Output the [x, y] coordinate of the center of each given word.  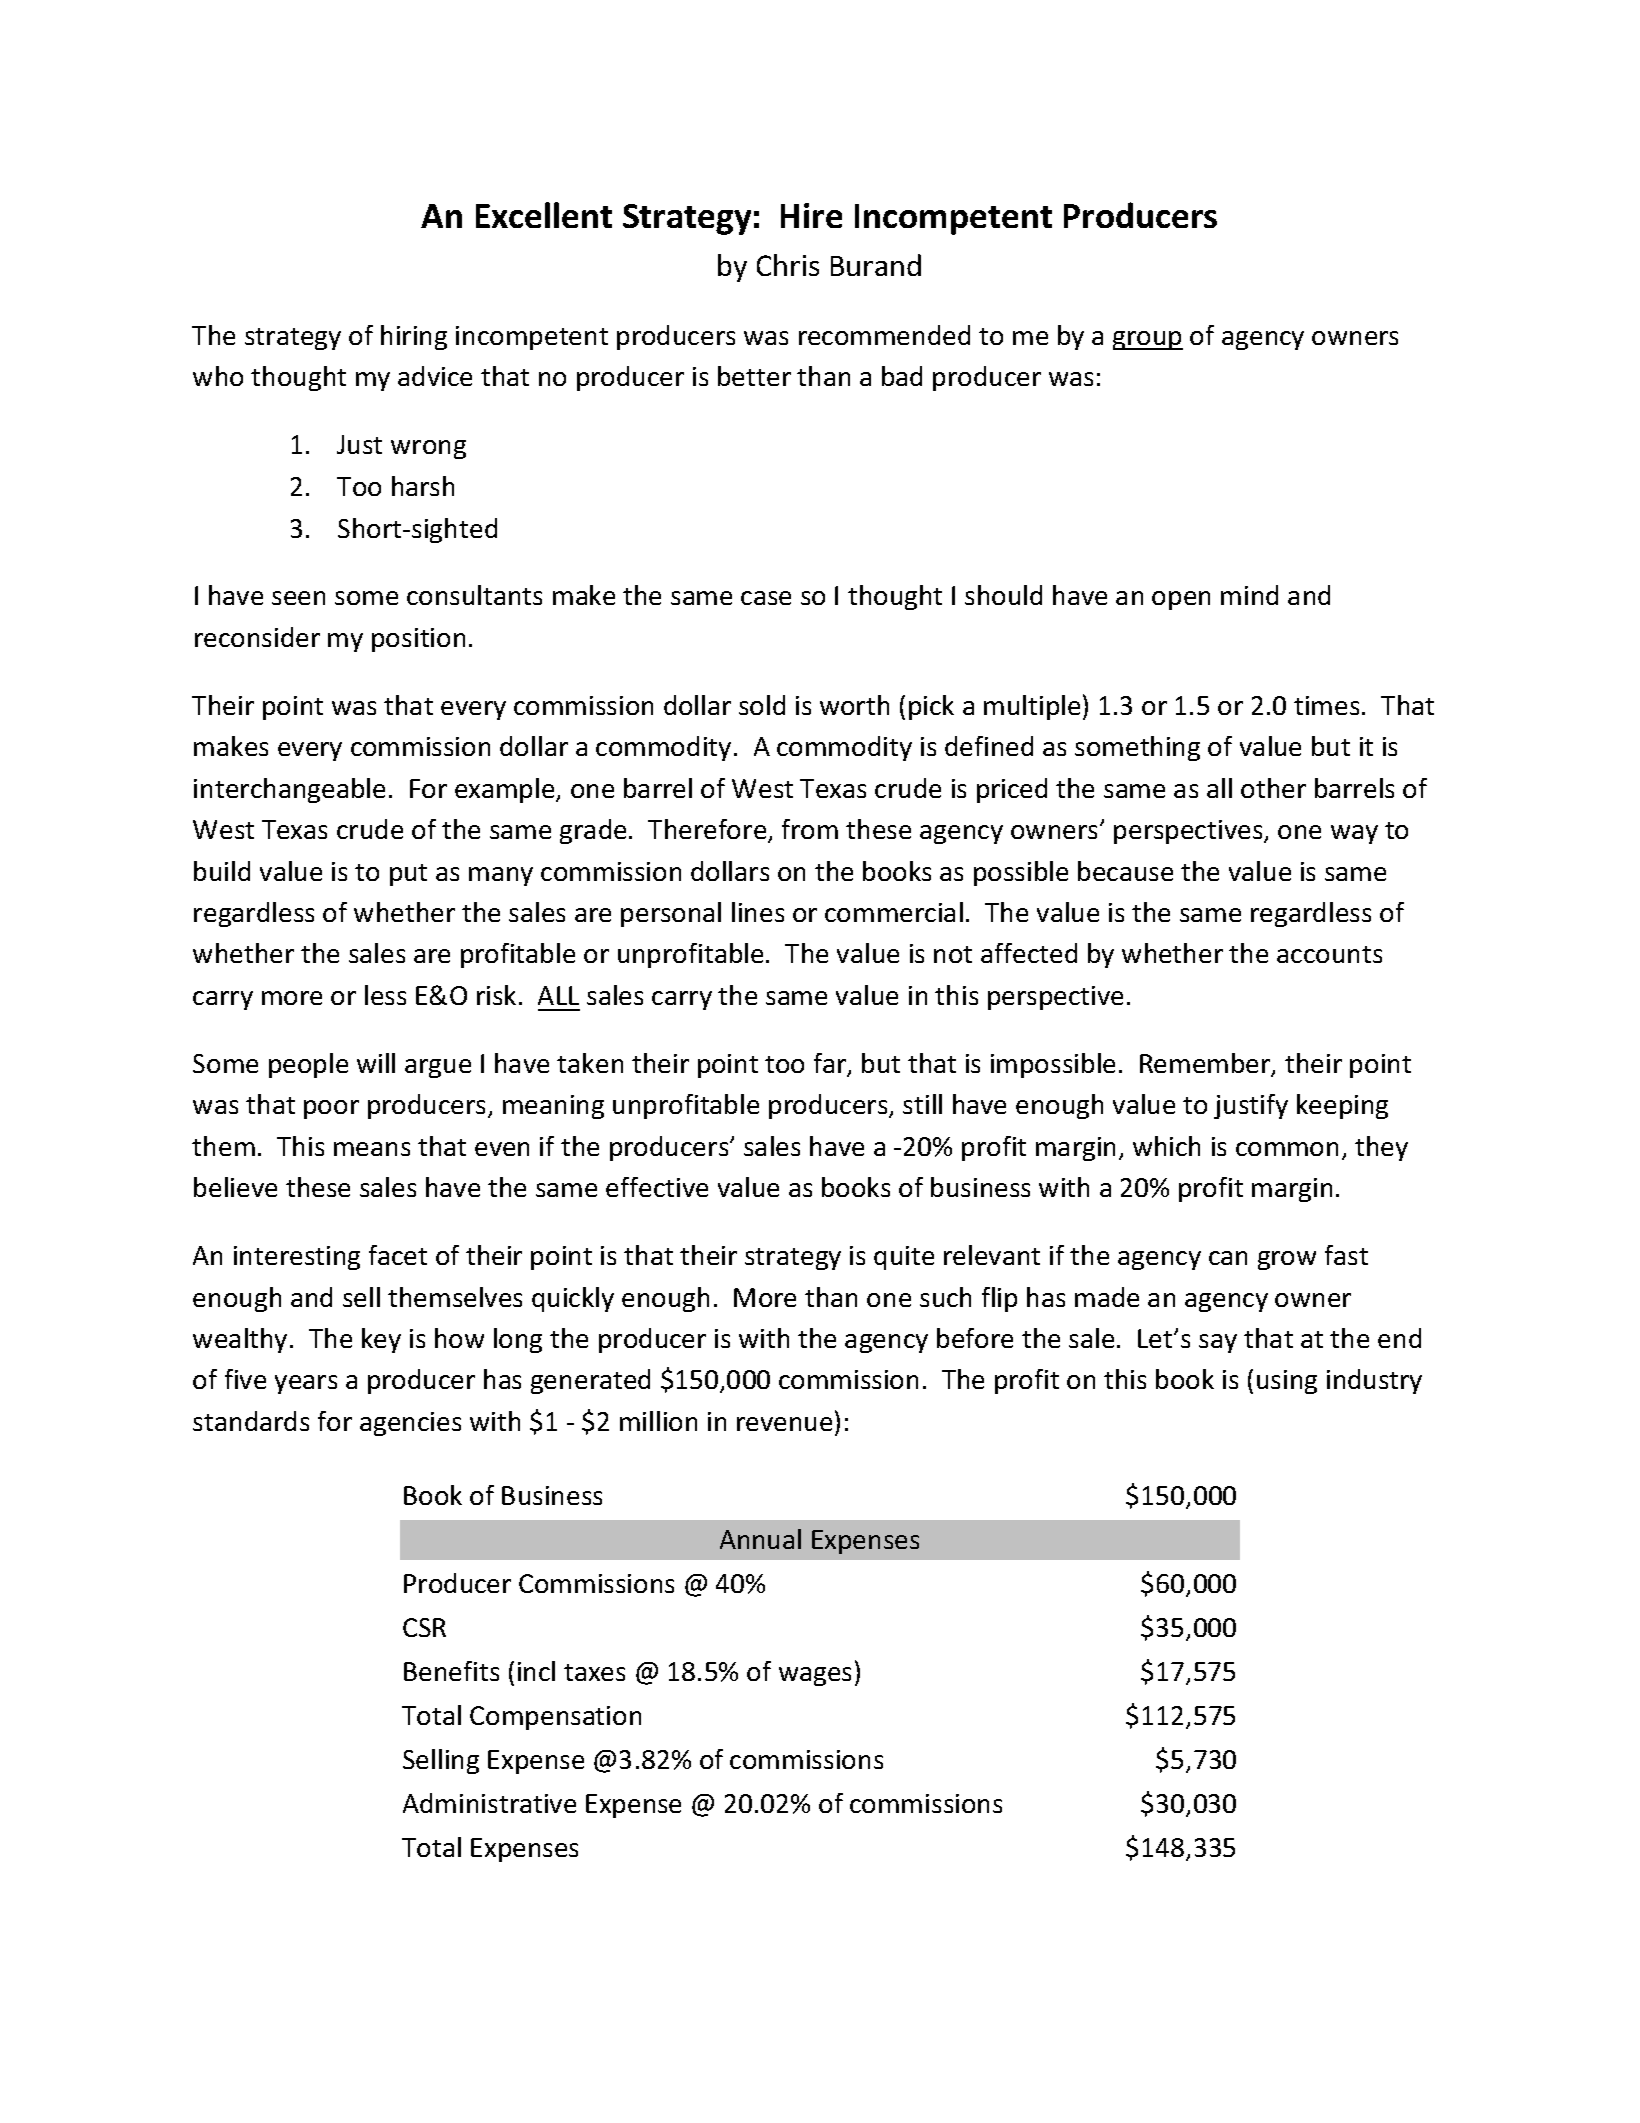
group [1148, 340]
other [1273, 788]
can [1228, 1258]
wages [815, 1676]
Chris [788, 265]
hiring [414, 337]
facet [398, 1255]
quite [904, 1258]
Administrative [489, 1803]
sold [762, 705]
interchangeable [289, 790]
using [1287, 1382]
